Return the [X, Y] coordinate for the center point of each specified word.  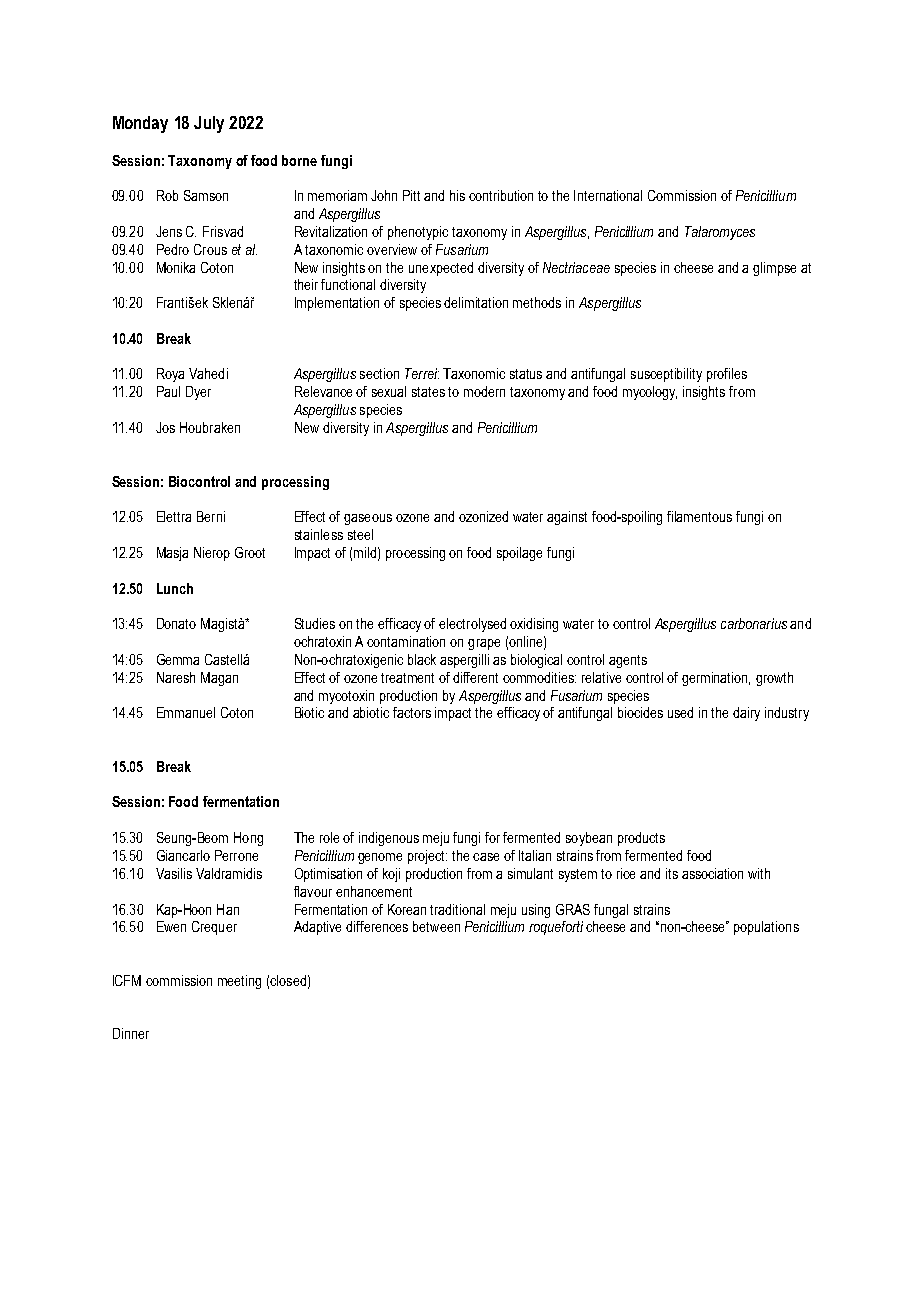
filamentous [699, 516]
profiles [727, 375]
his [457, 195]
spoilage [519, 554]
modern [484, 391]
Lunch [175, 588]
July [209, 124]
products [641, 839]
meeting [239, 982]
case [486, 857]
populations [766, 928]
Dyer [198, 393]
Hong [248, 839]
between [436, 926]
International [608, 195]
